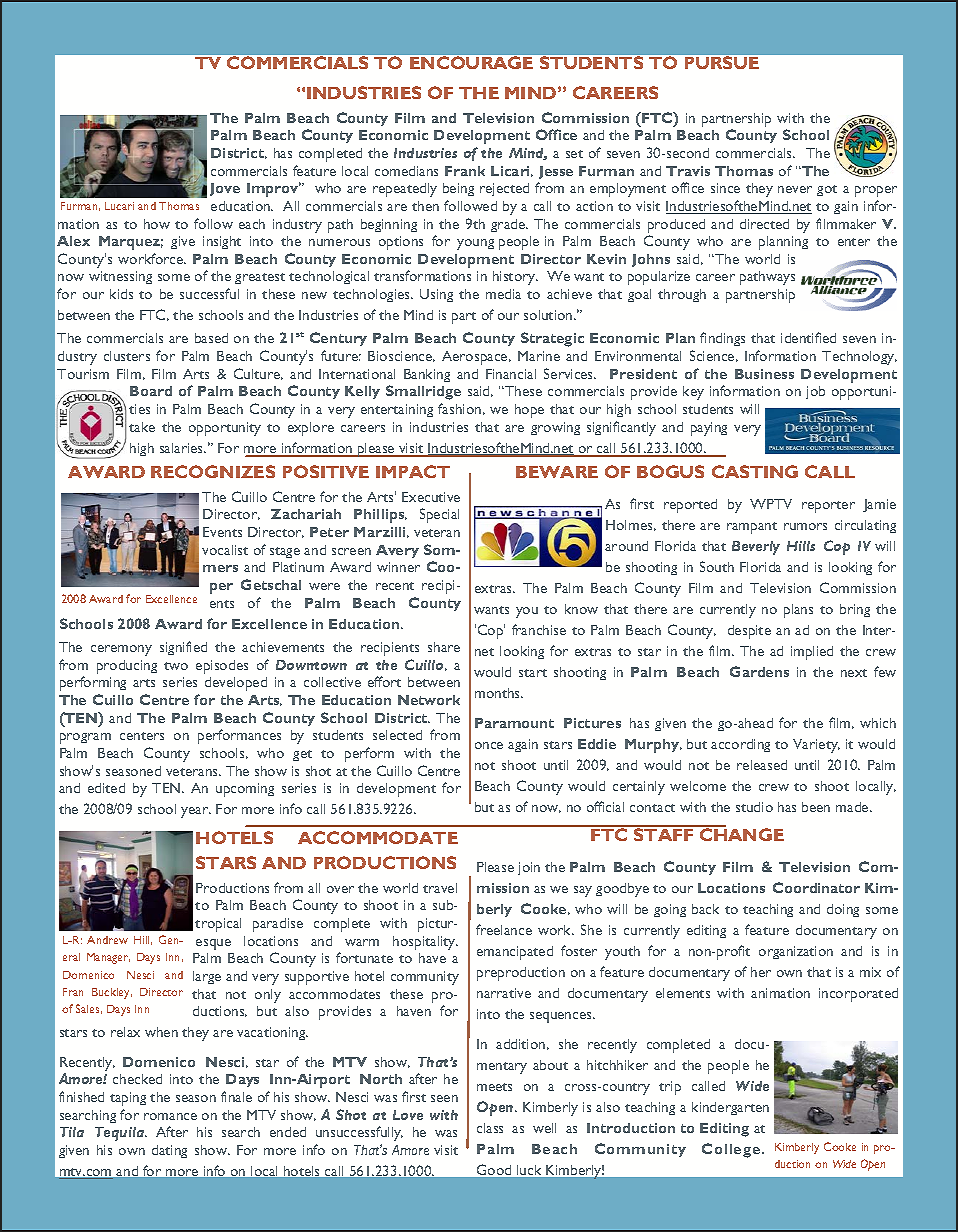  Describe the element at coordinates (183, 648) in the image. I see `signified` at that location.
